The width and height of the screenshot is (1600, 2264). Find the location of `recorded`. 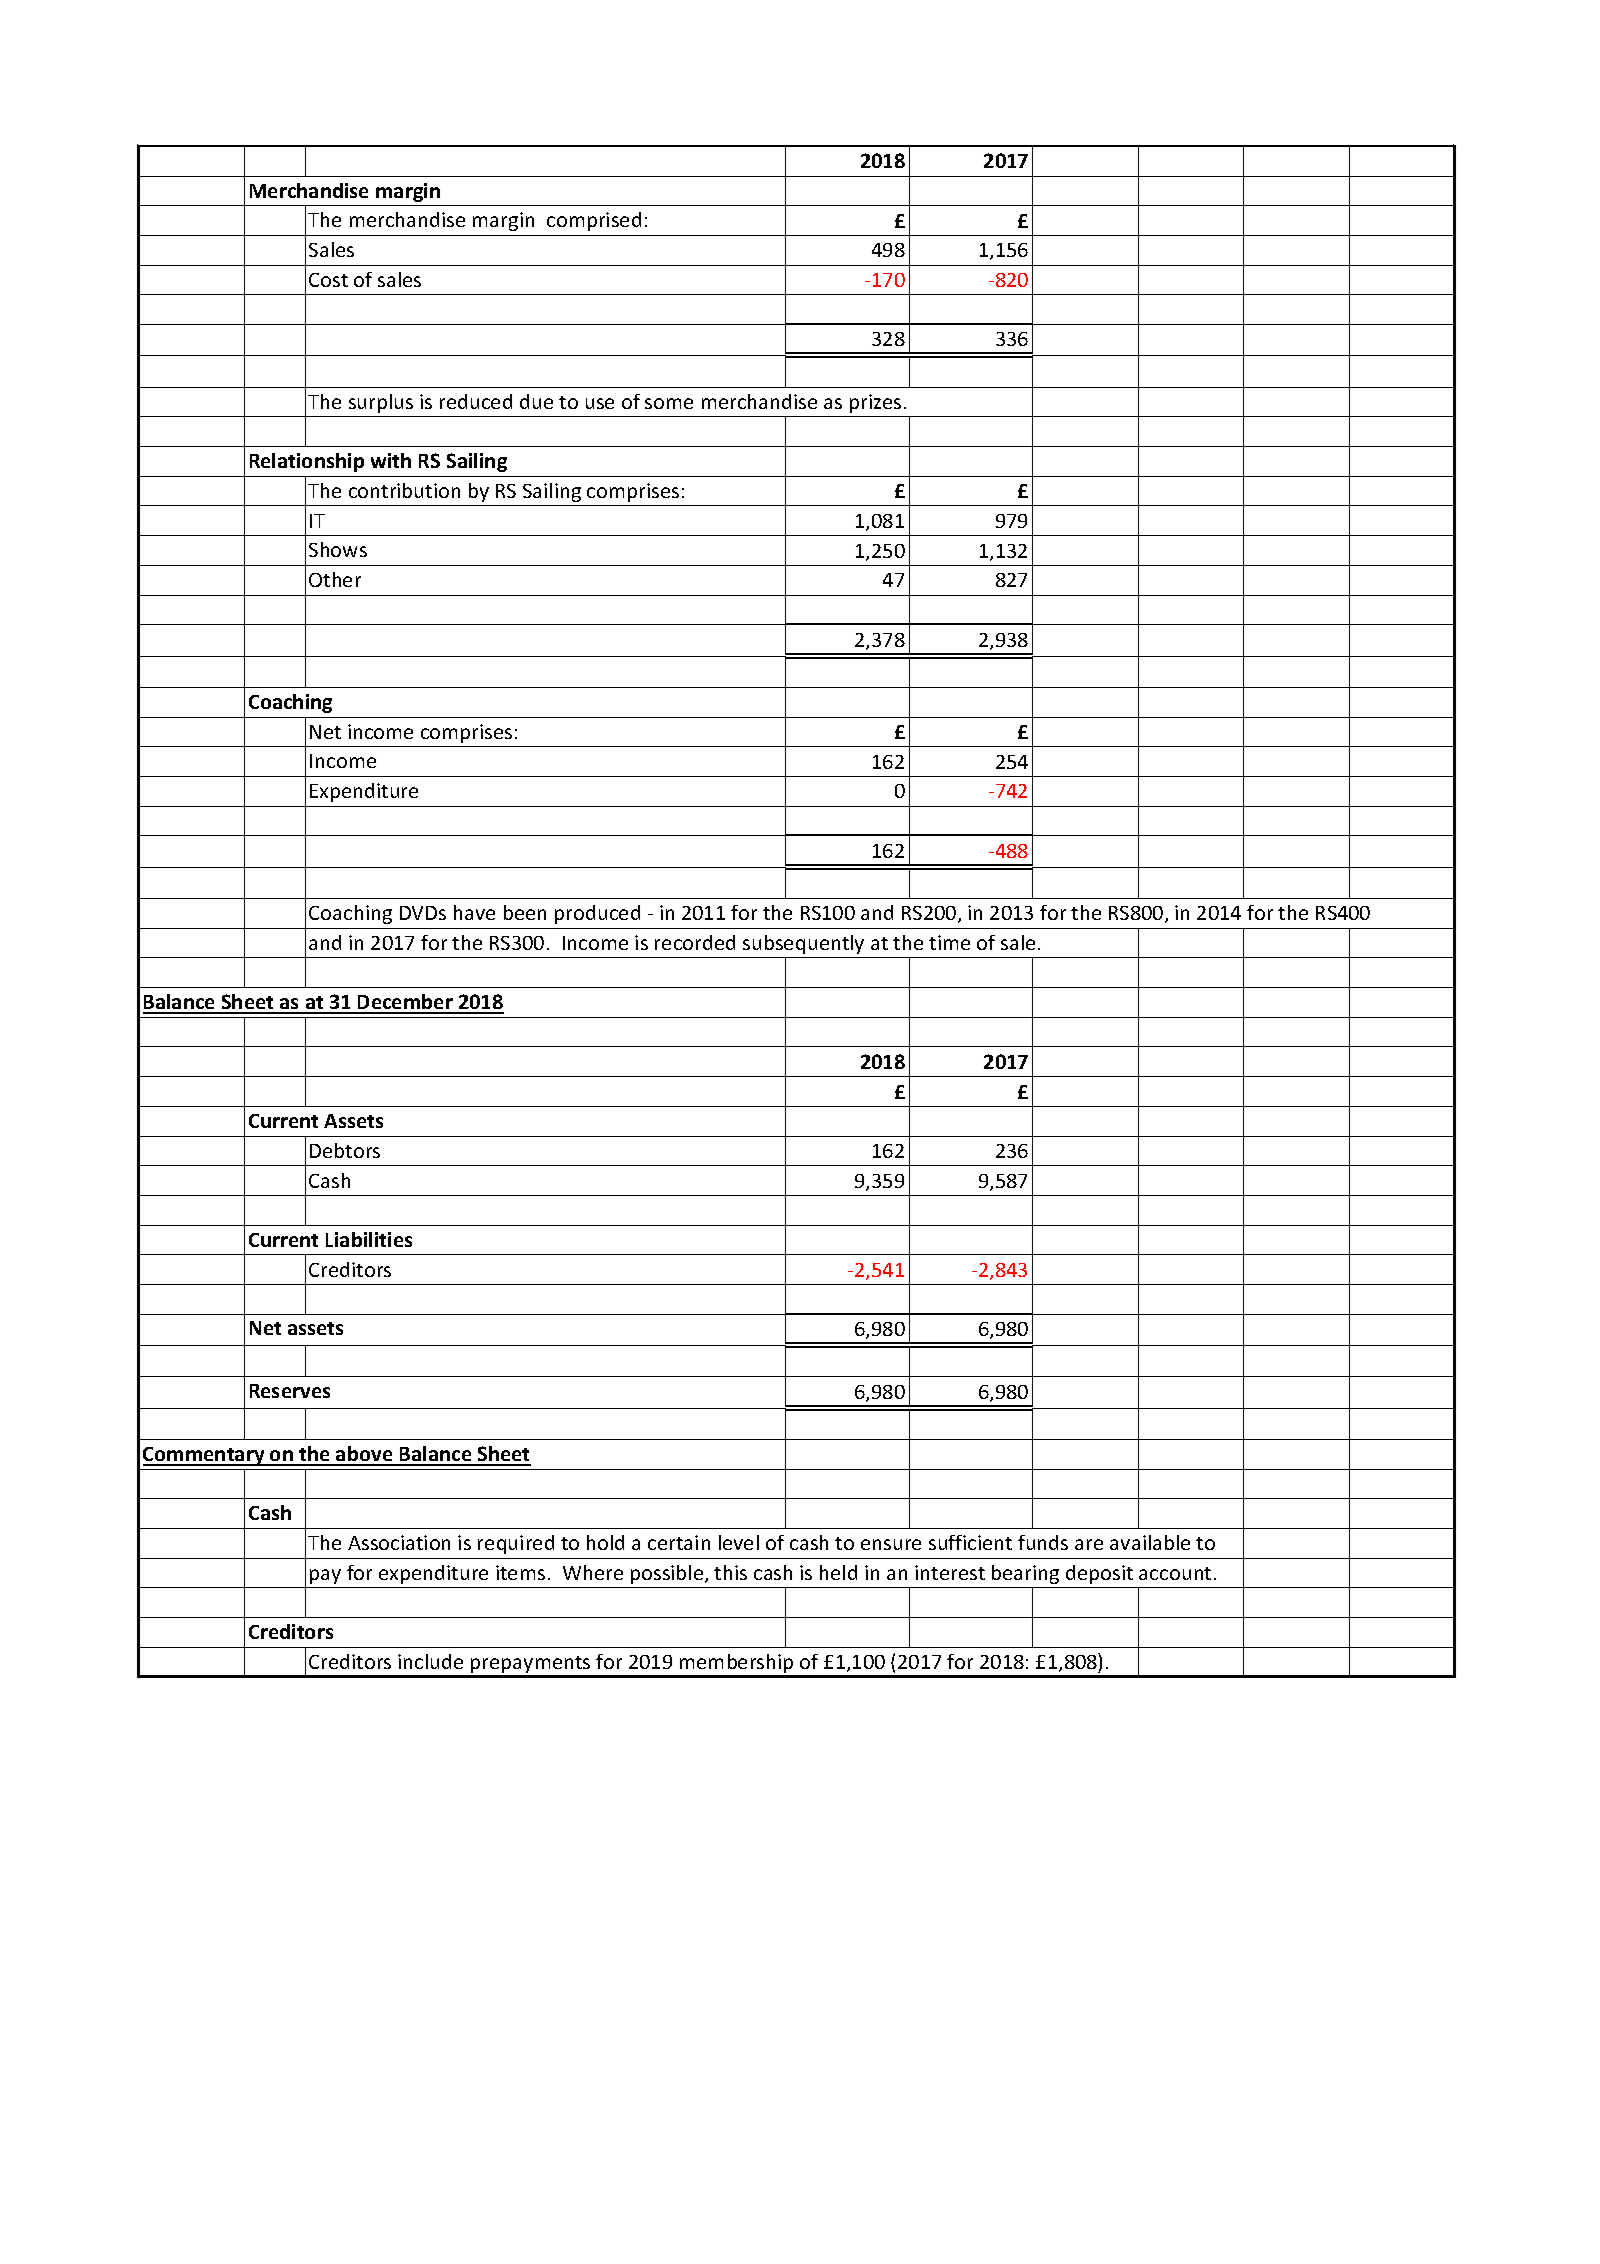

recorded is located at coordinates (695, 942).
